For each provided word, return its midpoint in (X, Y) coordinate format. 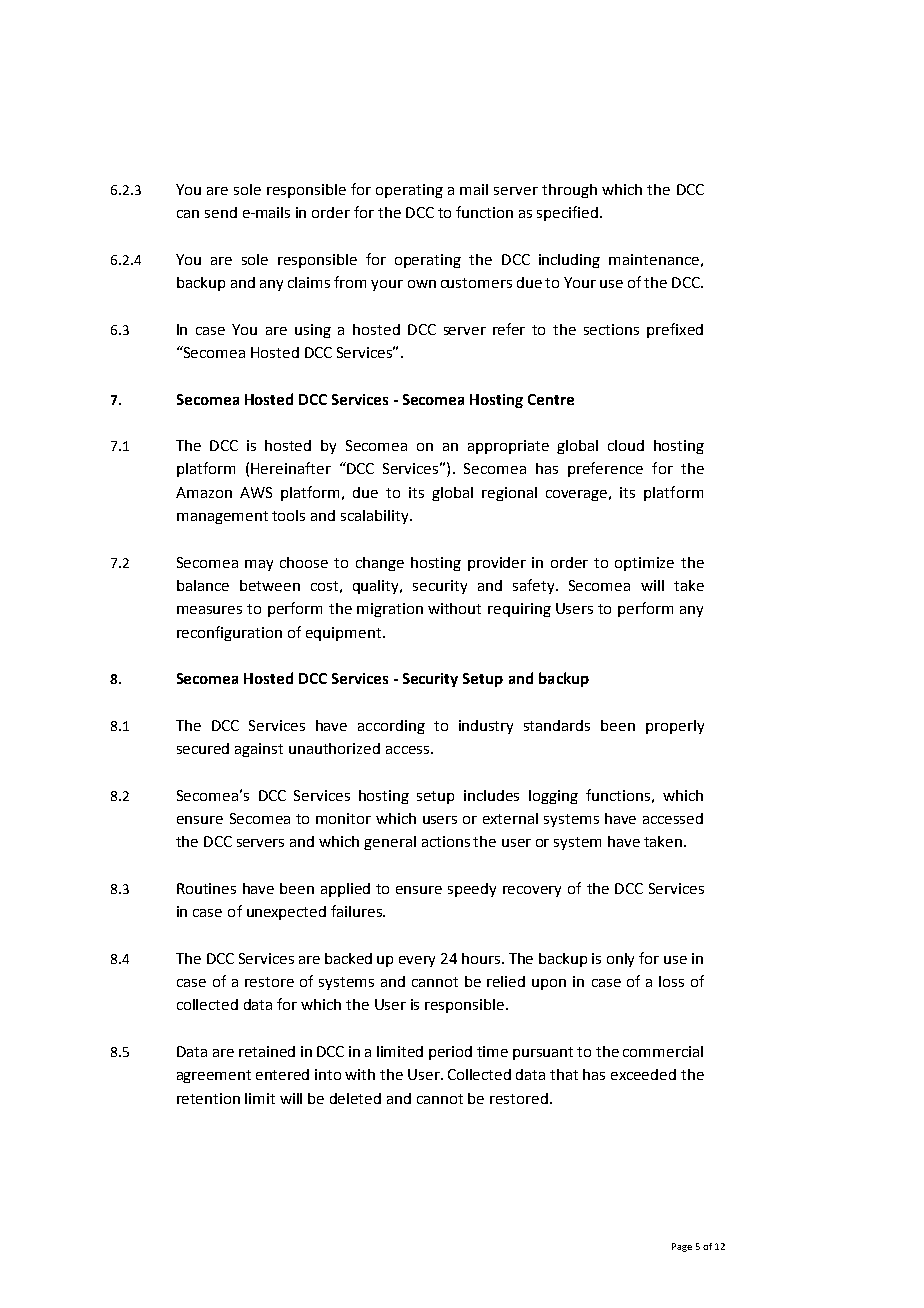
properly (675, 727)
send (221, 212)
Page (682, 1247)
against (259, 750)
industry (486, 727)
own (422, 284)
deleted (355, 1098)
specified (567, 213)
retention (208, 1098)
